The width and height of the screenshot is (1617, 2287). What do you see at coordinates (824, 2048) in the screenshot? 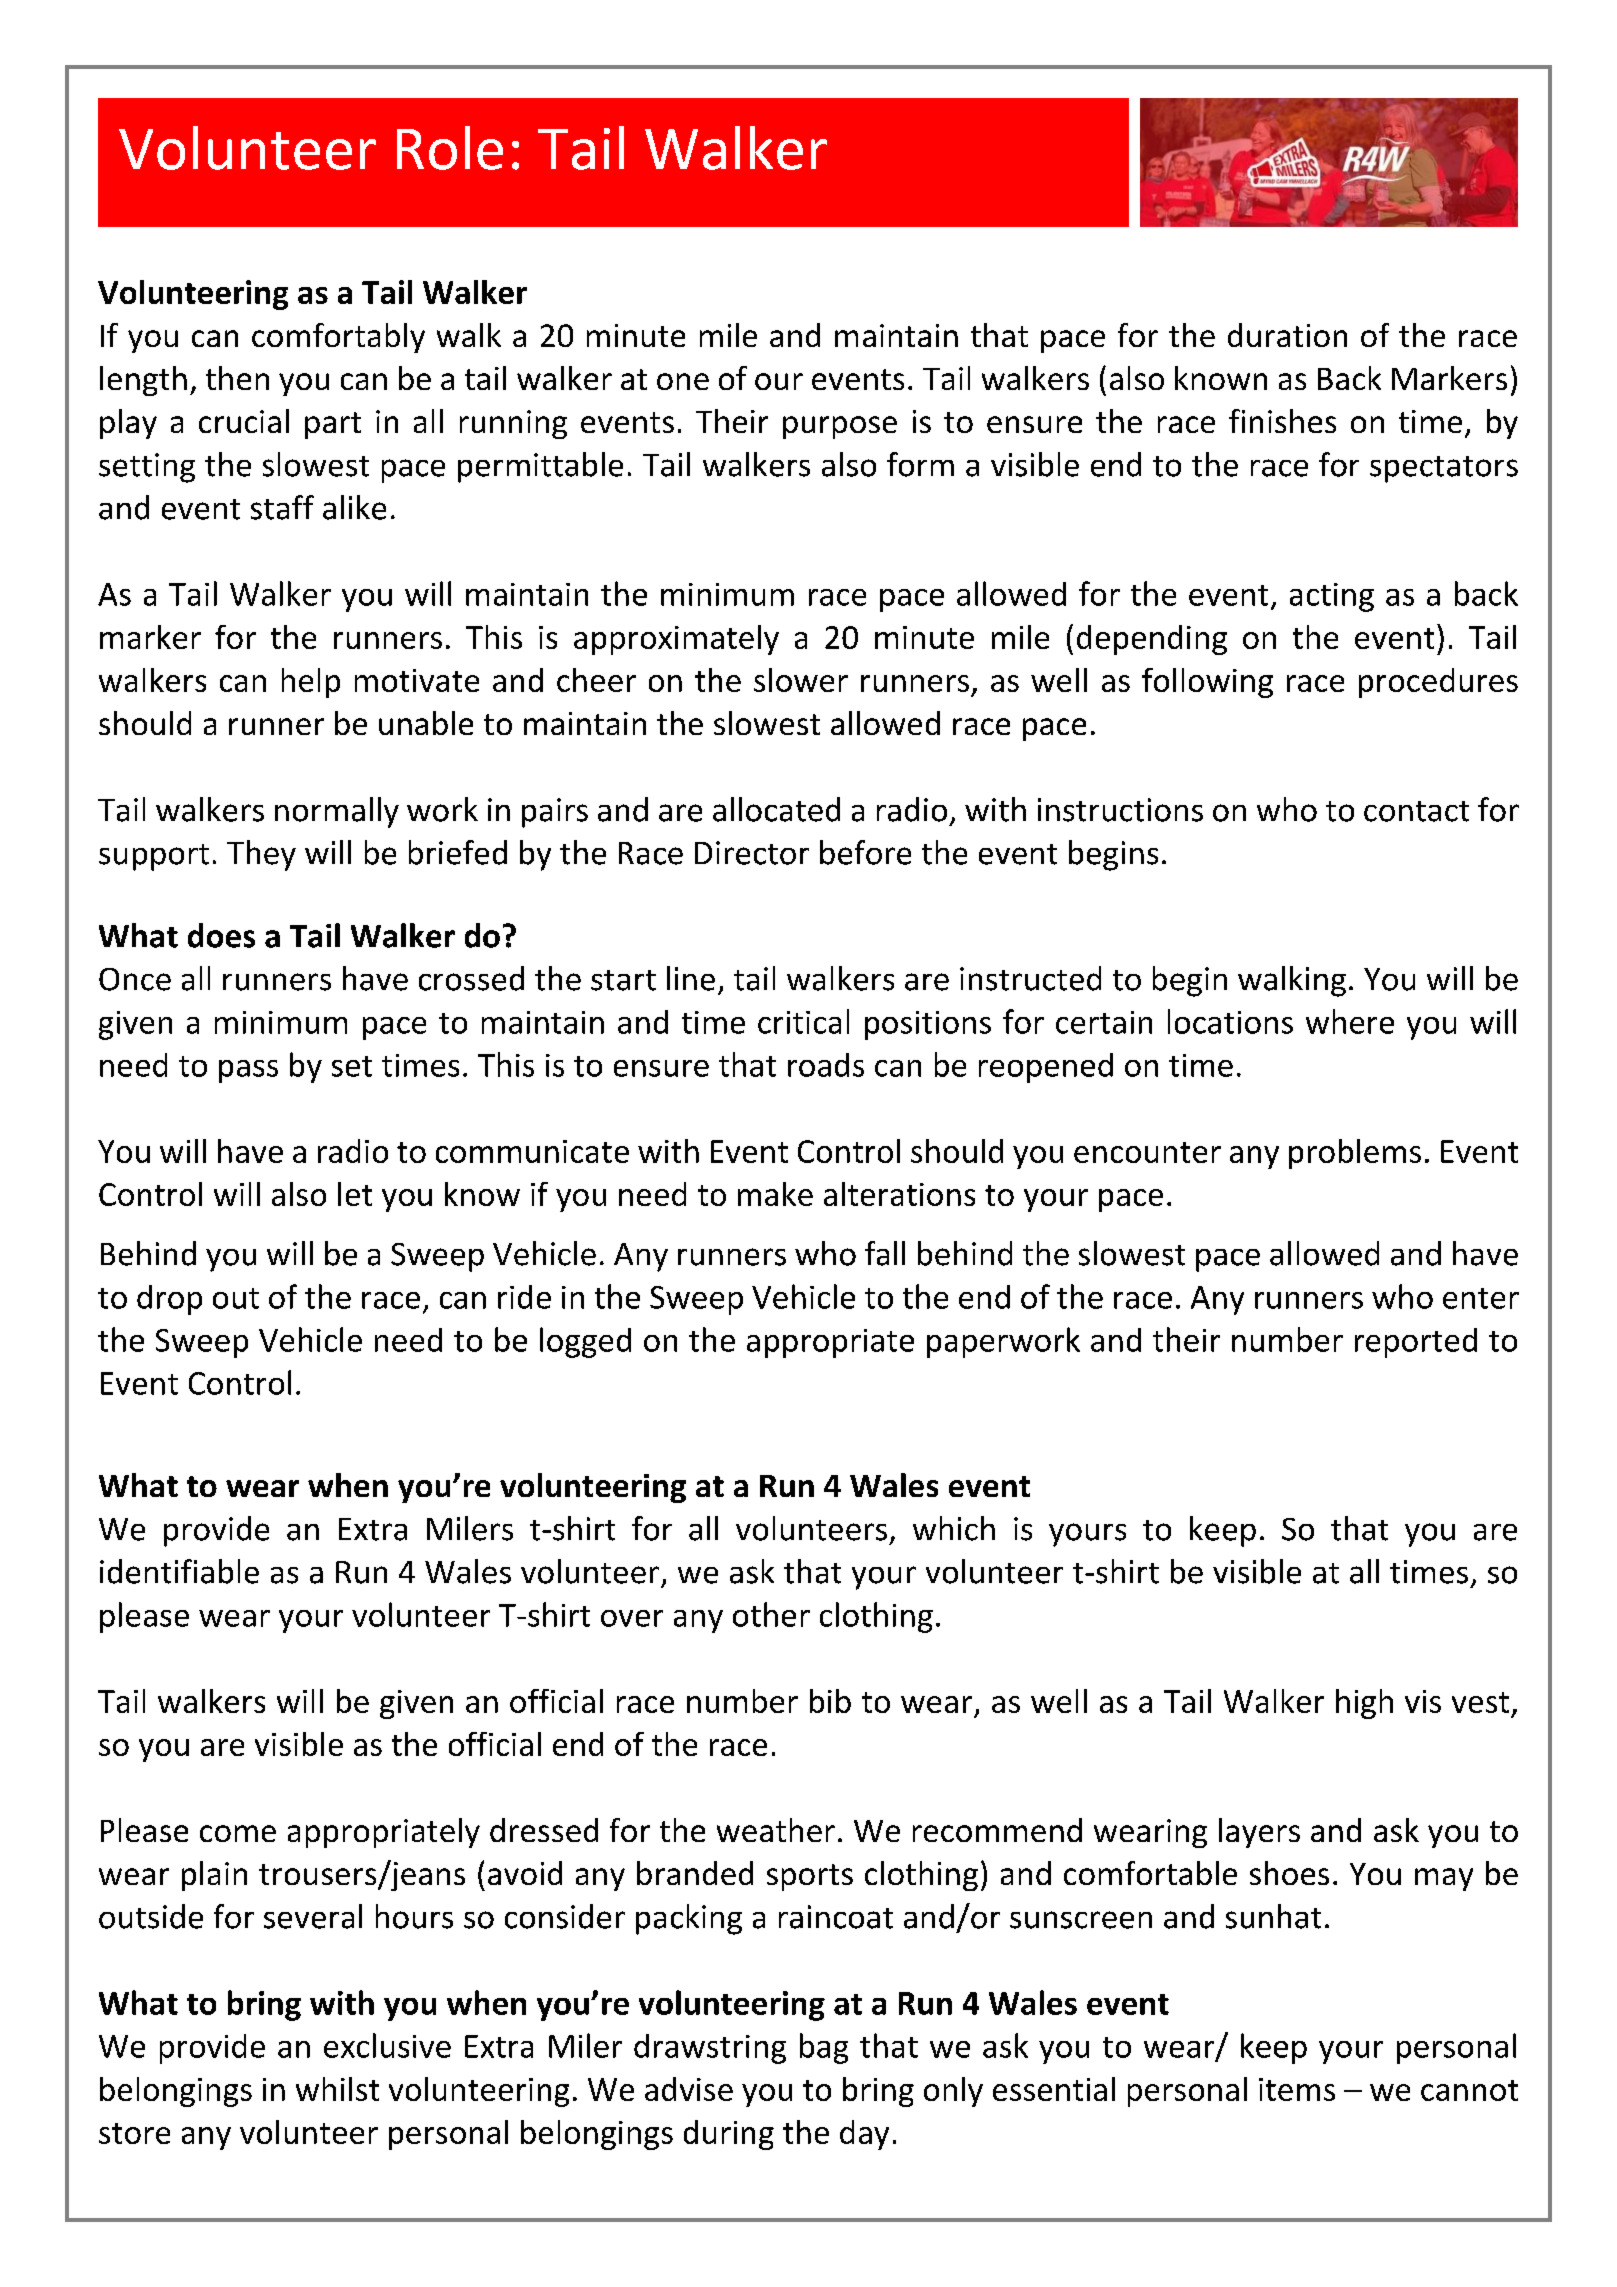
I see `bag` at bounding box center [824, 2048].
